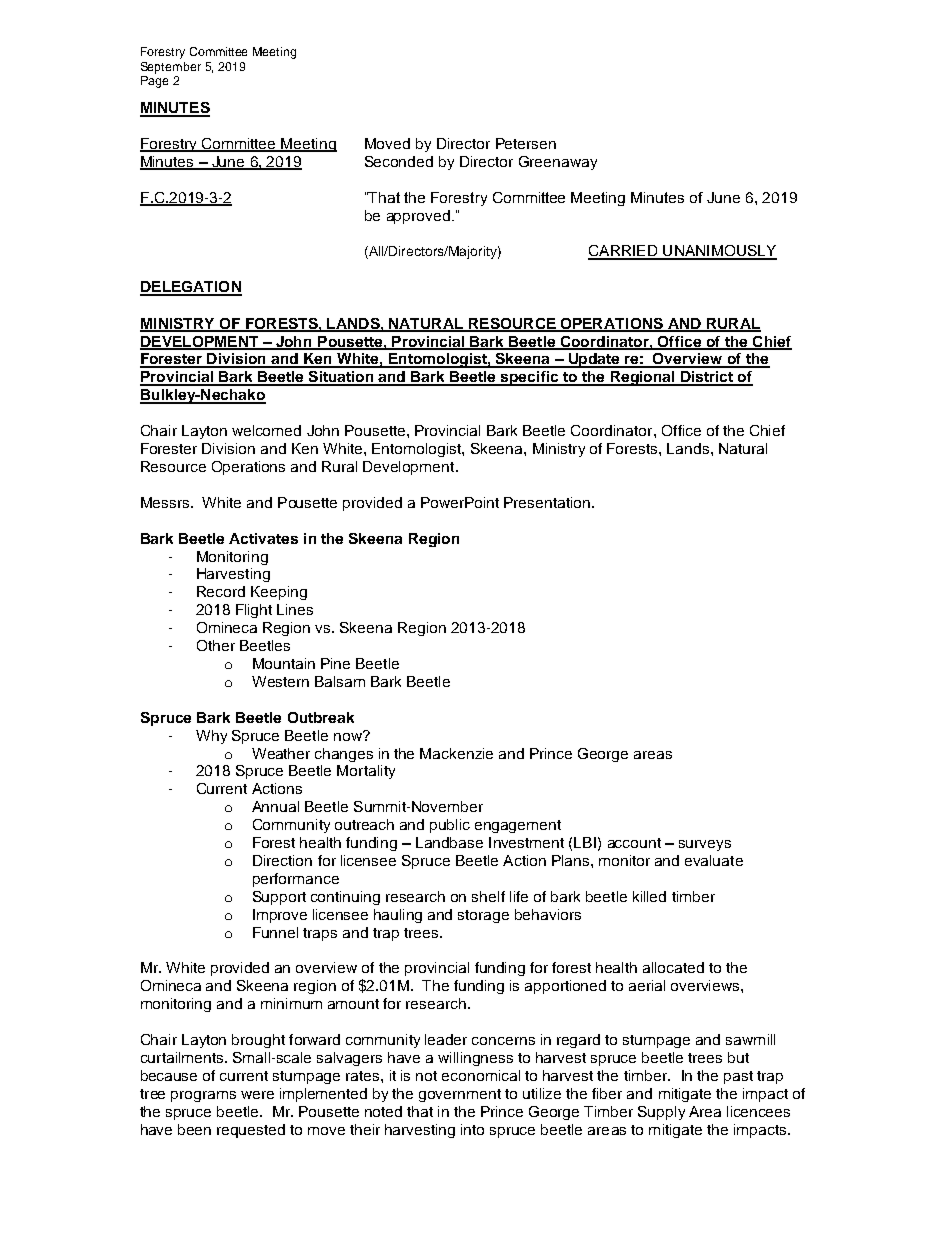 The image size is (952, 1233). What do you see at coordinates (714, 860) in the page?
I see `evaluate` at bounding box center [714, 860].
